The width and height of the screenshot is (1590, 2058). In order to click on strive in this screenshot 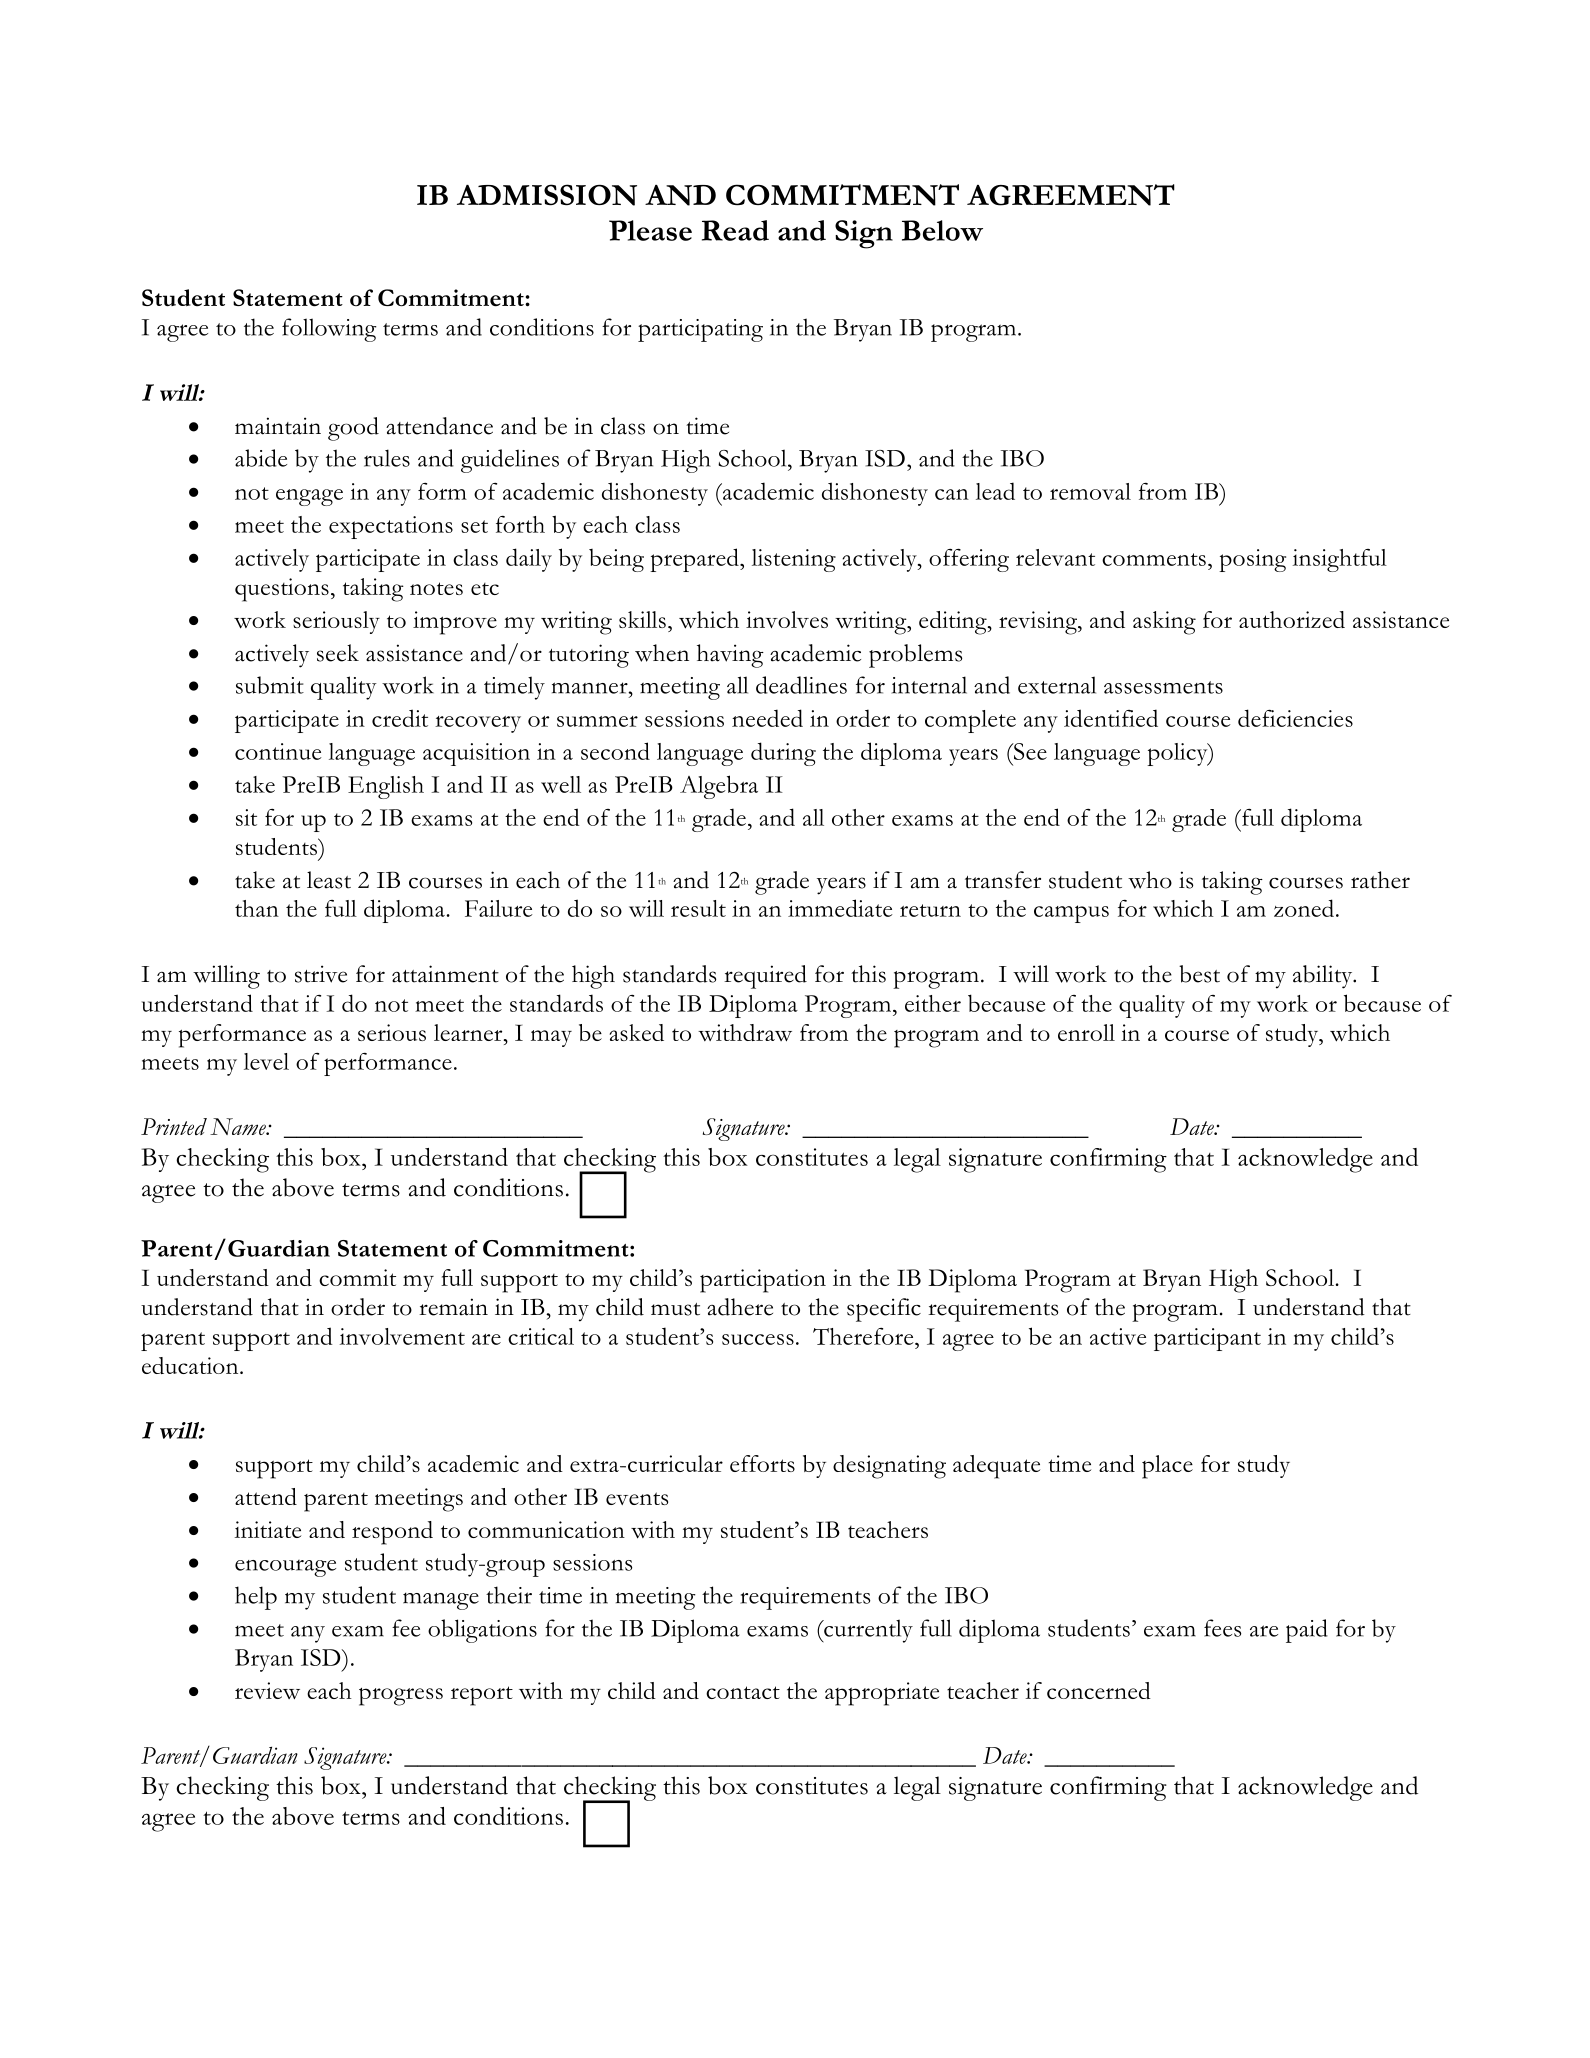, I will do `click(321, 974)`.
